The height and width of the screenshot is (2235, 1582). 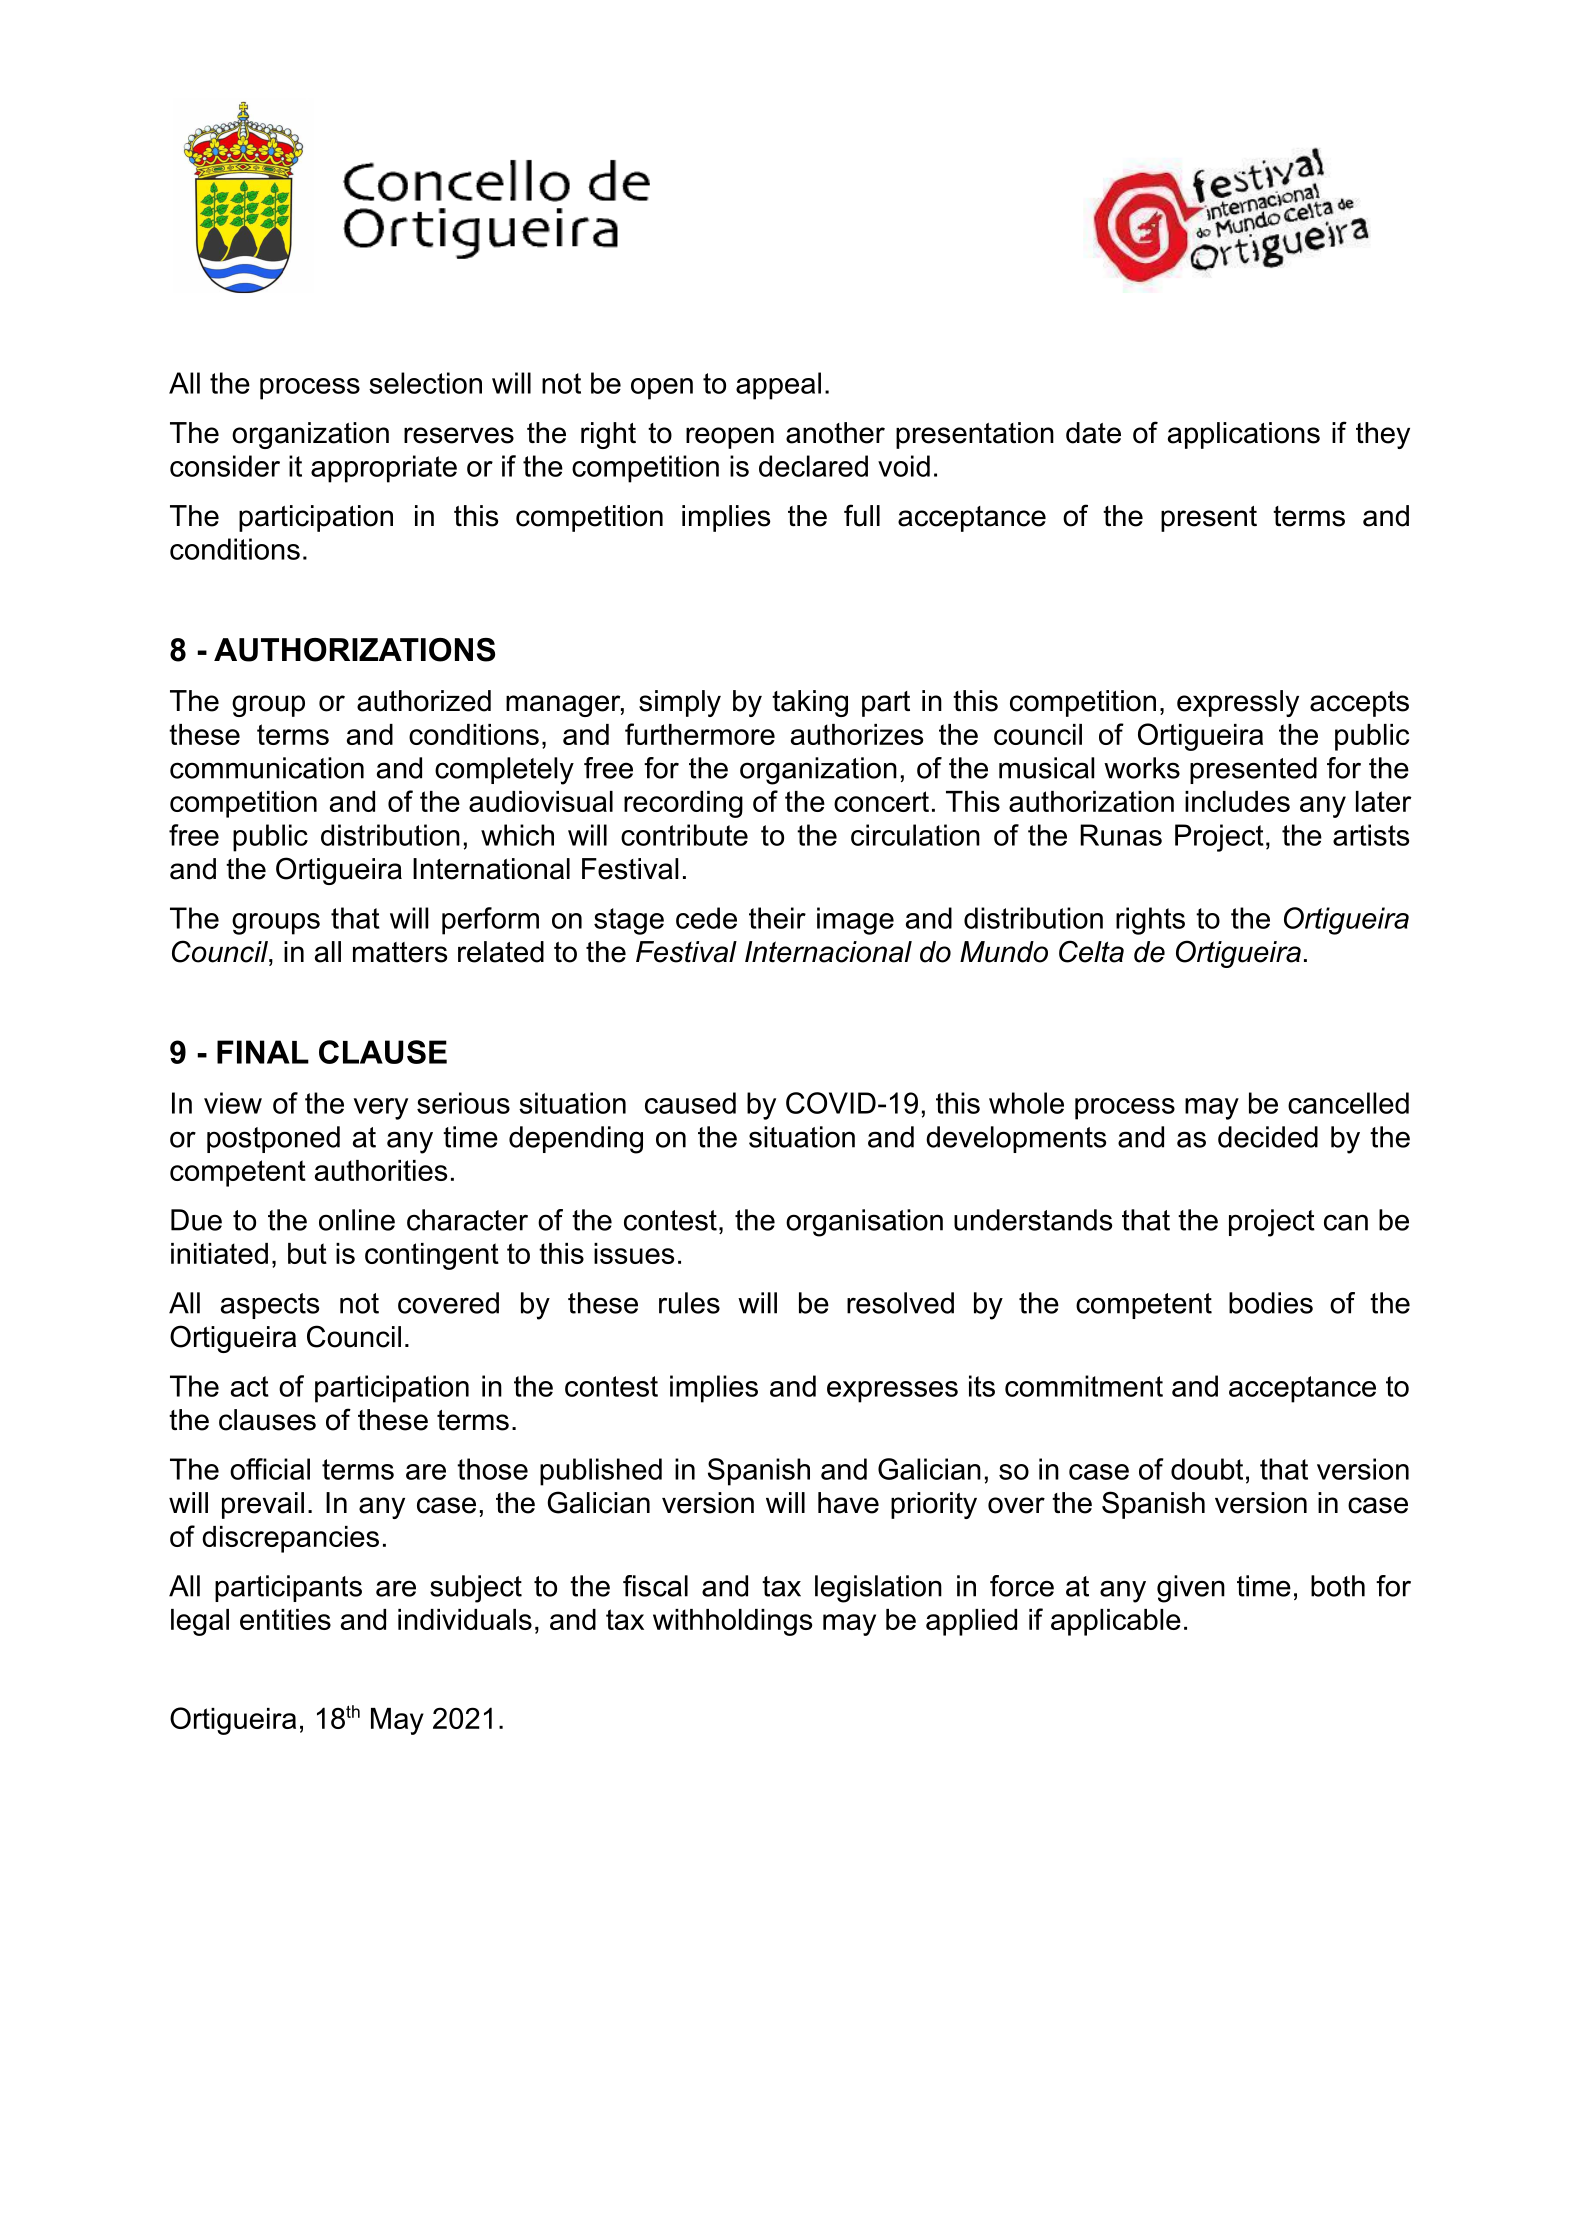 I want to click on matters, so click(x=400, y=952).
